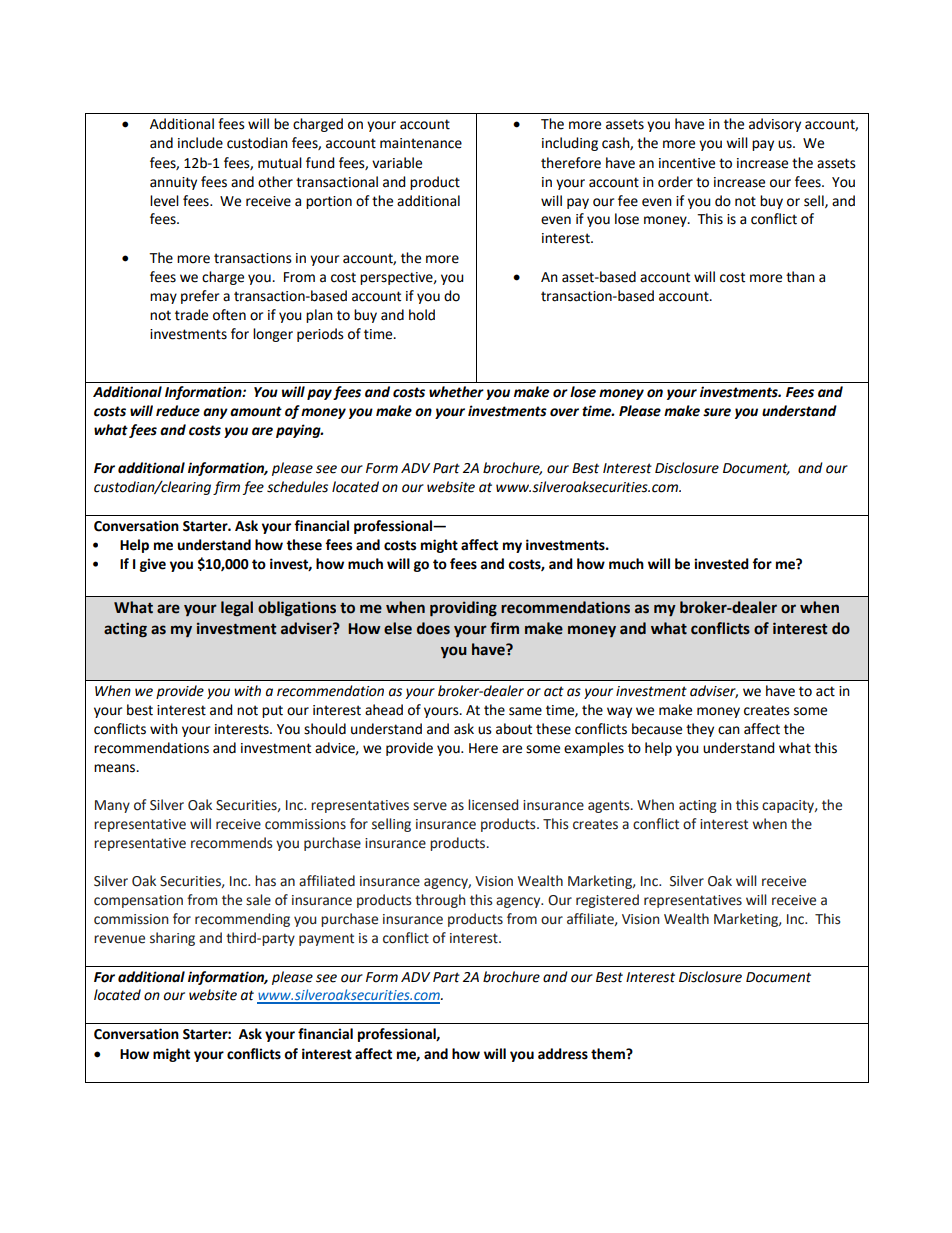 This document has width=952, height=1233. Describe the element at coordinates (687, 163) in the document. I see `incentive` at that location.
